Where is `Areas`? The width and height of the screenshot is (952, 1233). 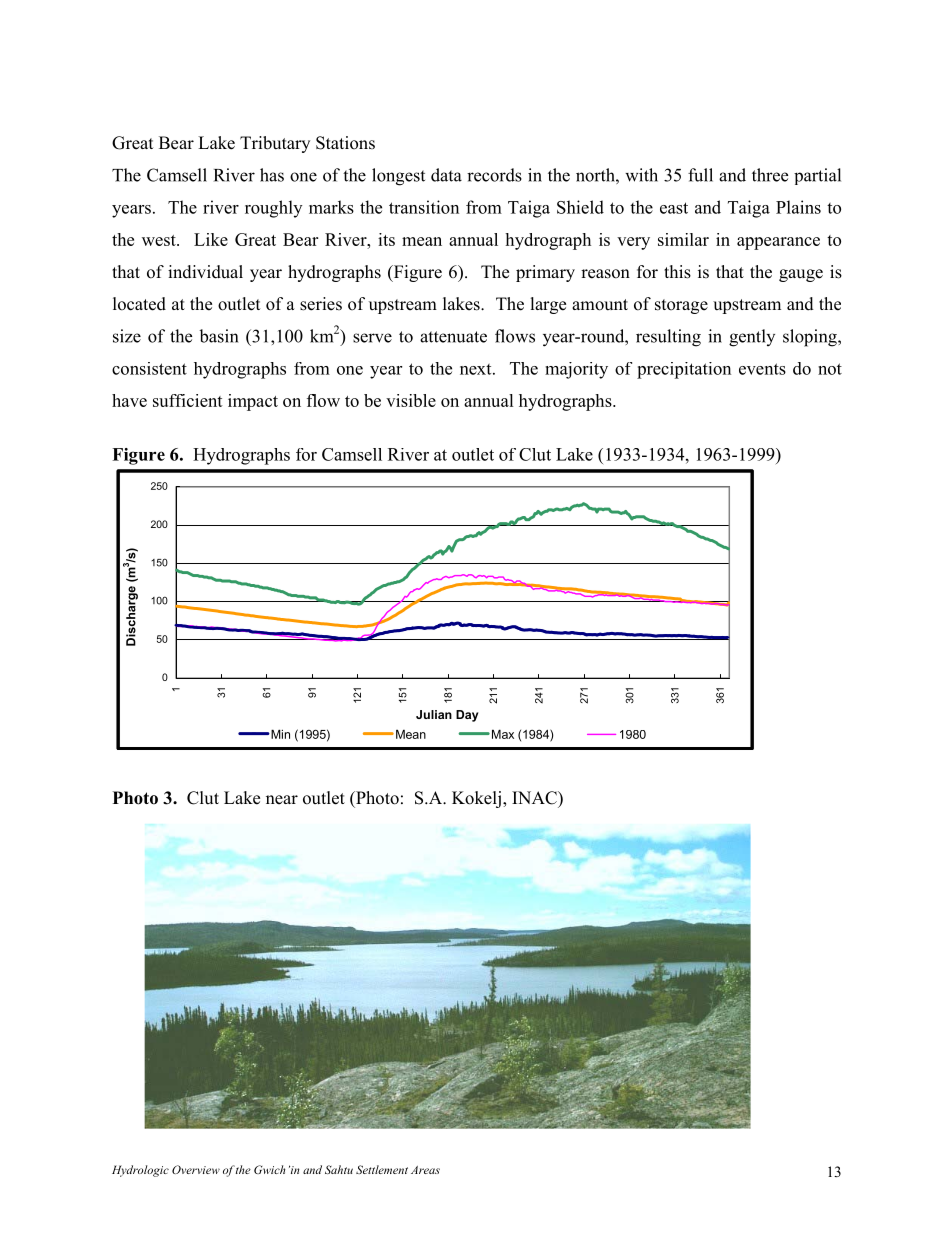 Areas is located at coordinates (425, 1170).
